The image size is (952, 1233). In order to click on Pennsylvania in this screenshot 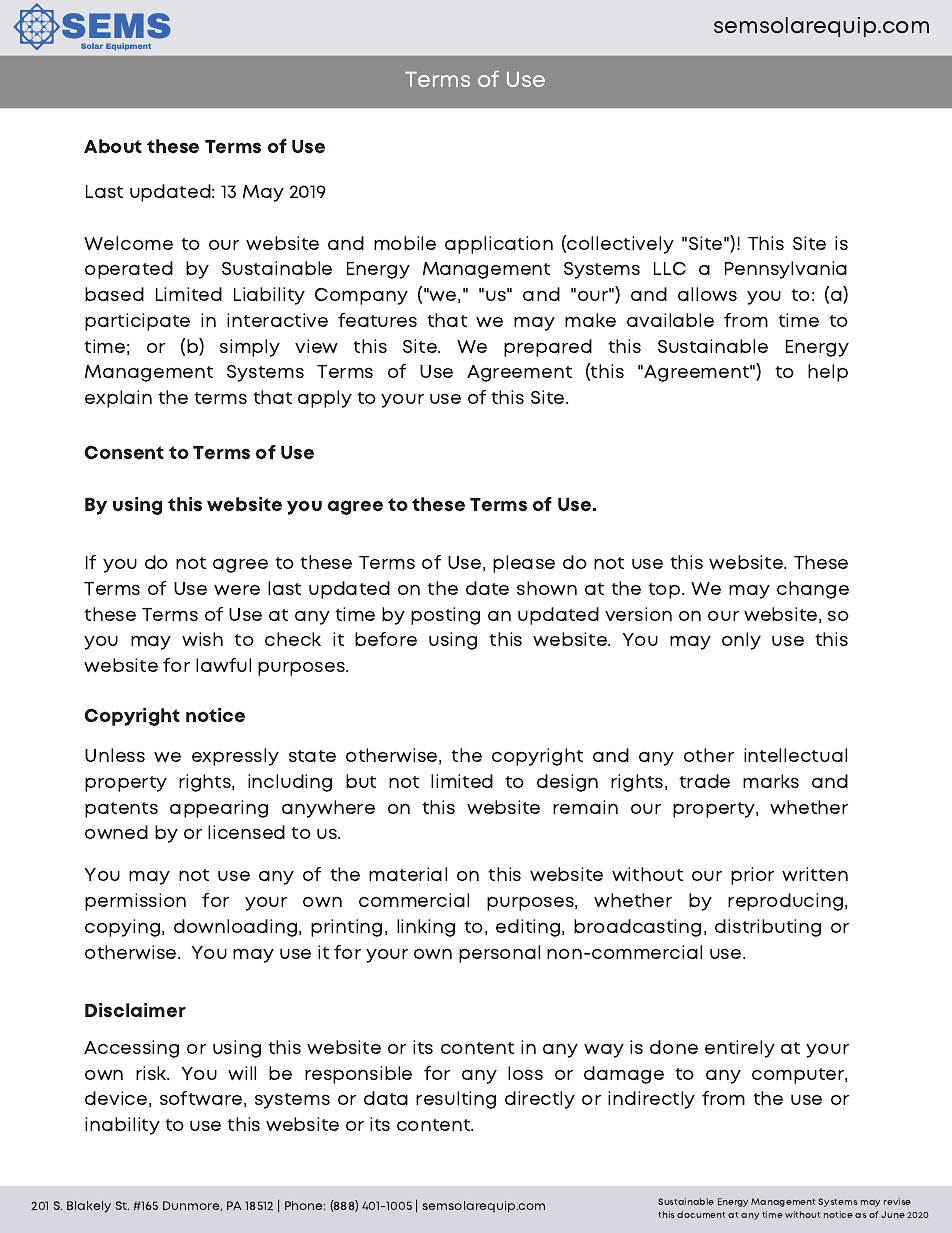, I will do `click(786, 270)`.
